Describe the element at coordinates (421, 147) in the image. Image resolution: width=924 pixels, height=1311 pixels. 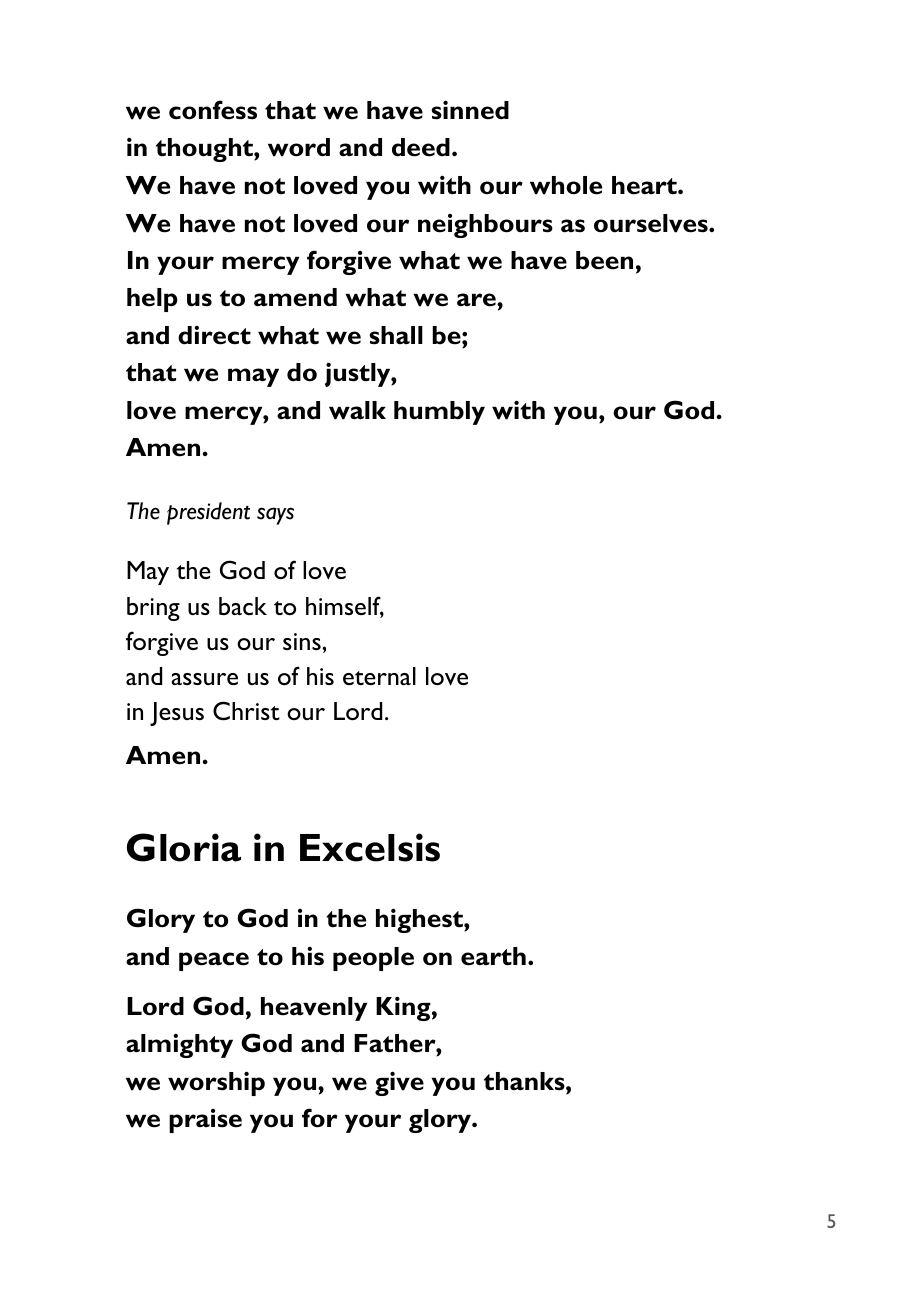
I see `deed` at that location.
